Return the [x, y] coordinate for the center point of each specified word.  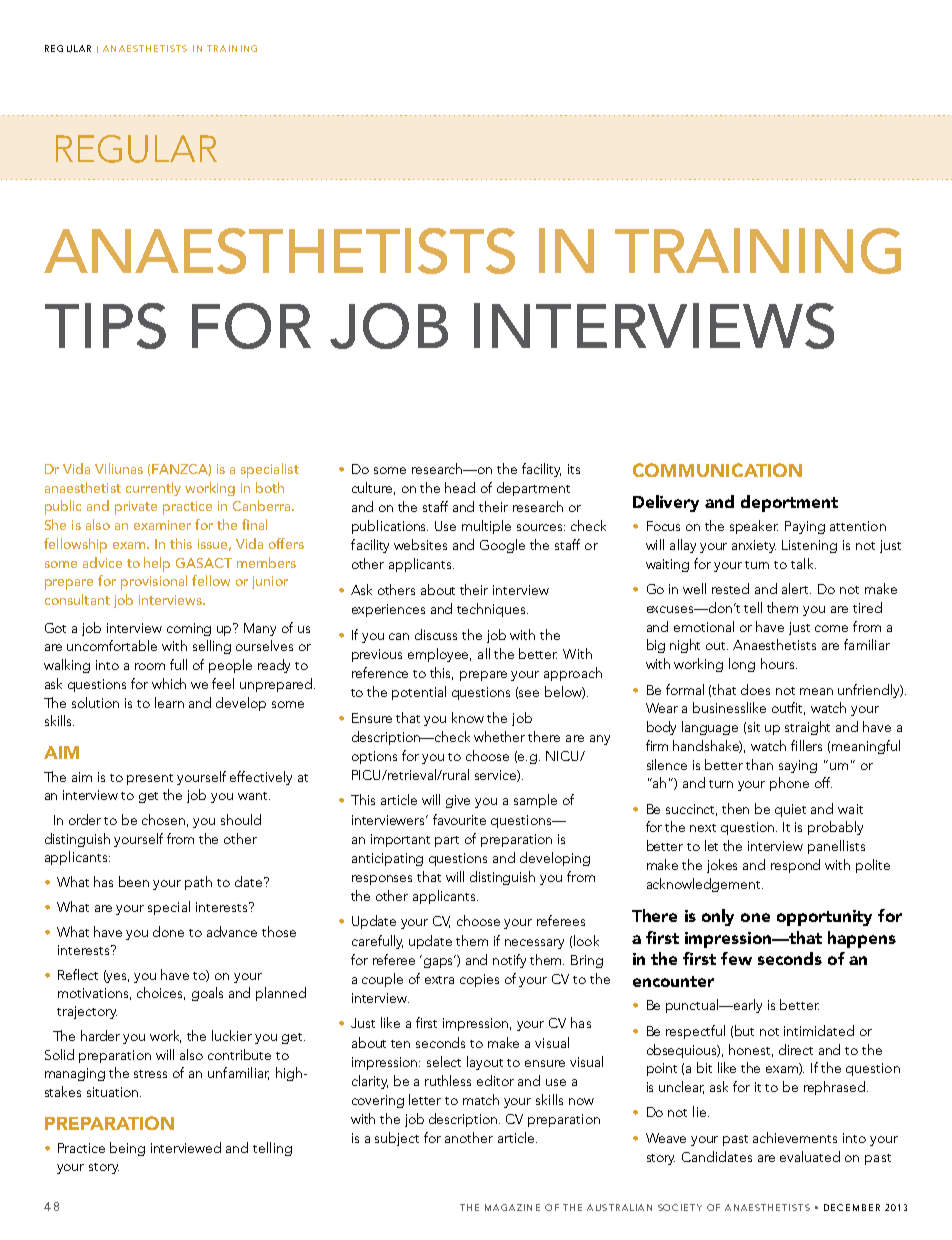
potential [419, 693]
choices [161, 993]
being [127, 1149]
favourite [459, 819]
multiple [486, 527]
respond [795, 866]
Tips [105, 326]
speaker [754, 527]
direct [796, 1049]
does [755, 689]
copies [479, 980]
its [574, 469]
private [136, 508]
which [169, 683]
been [134, 881]
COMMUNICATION [717, 470]
